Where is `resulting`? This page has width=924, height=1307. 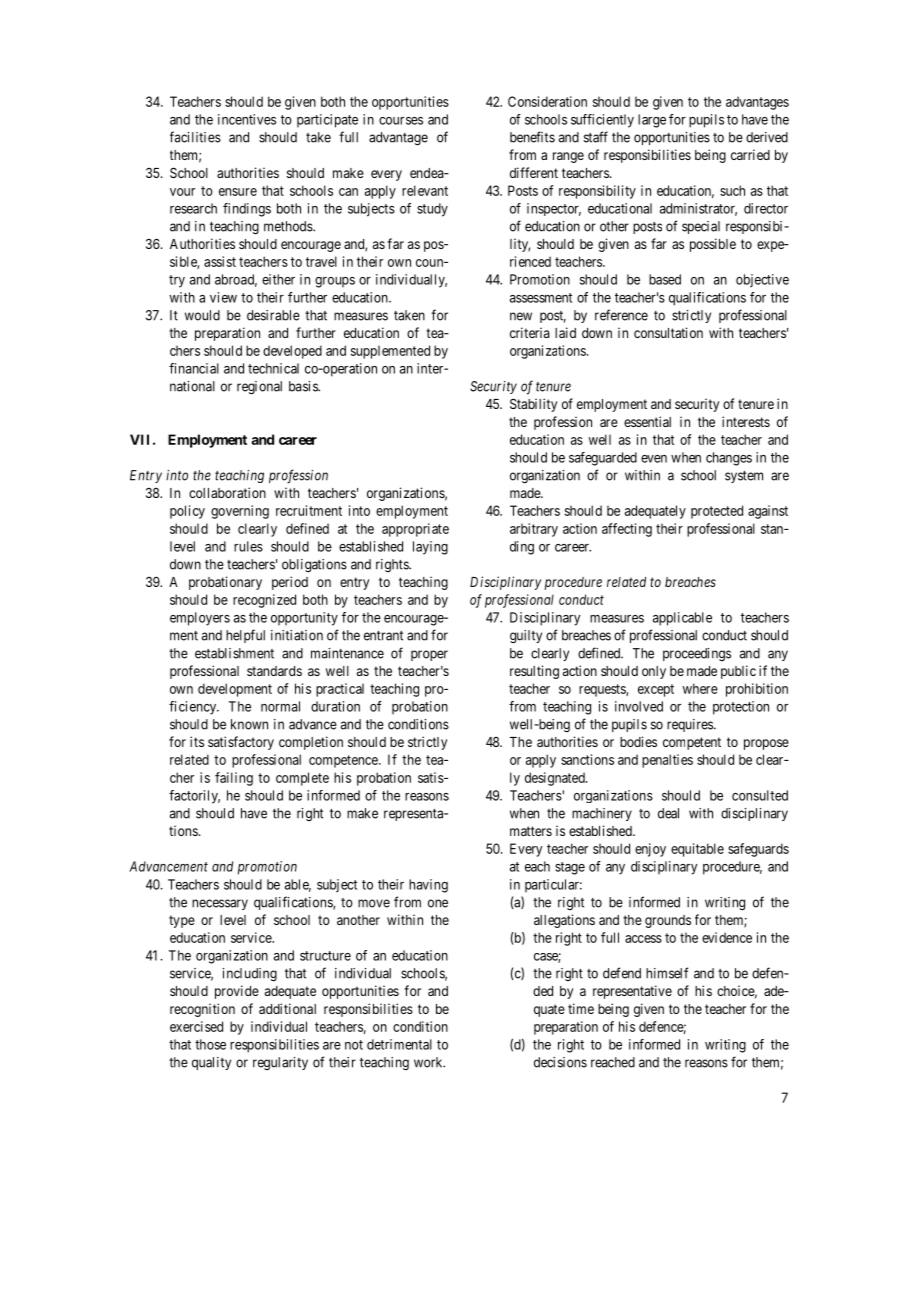 resulting is located at coordinates (534, 672).
